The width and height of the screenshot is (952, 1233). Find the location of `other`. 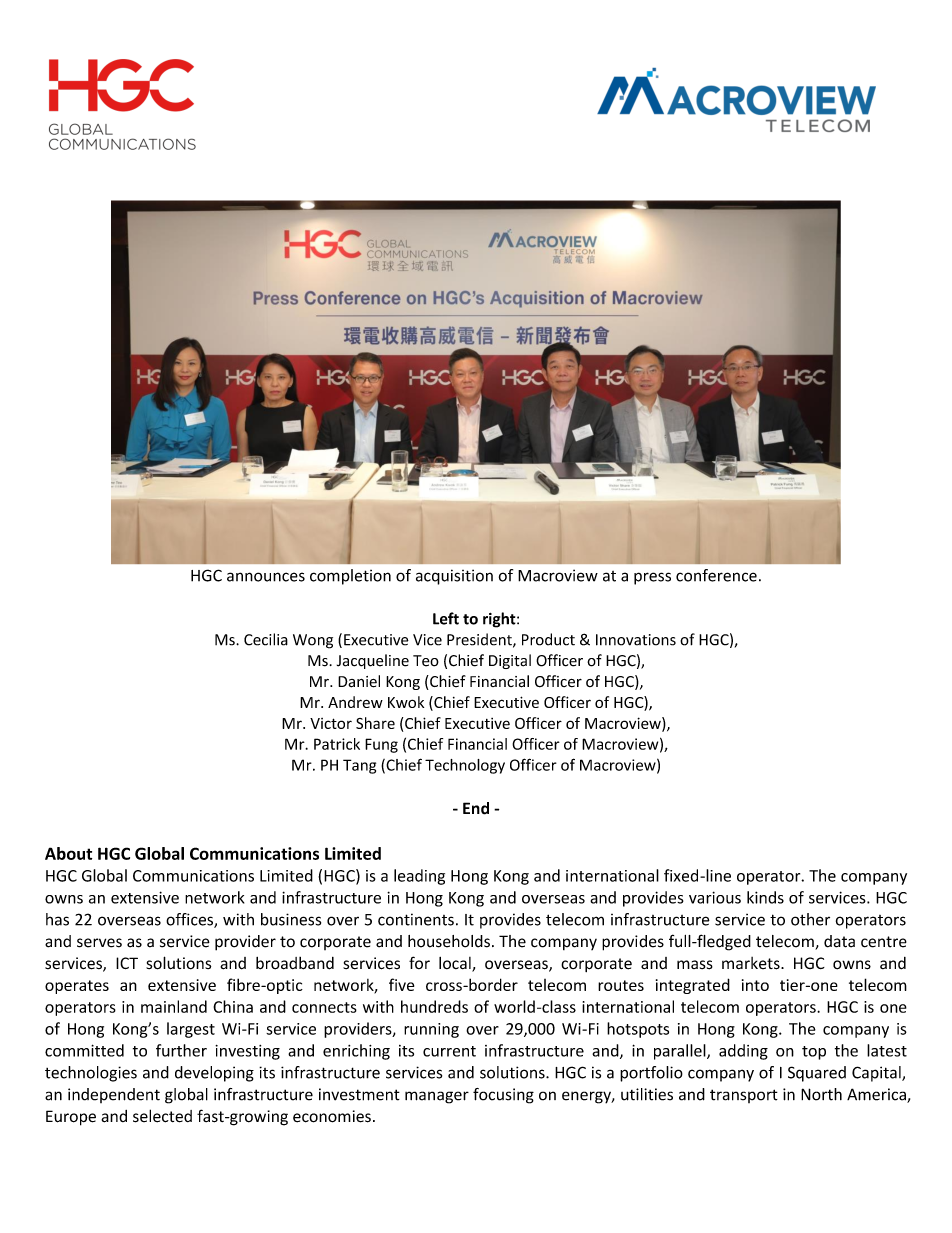

other is located at coordinates (810, 919).
